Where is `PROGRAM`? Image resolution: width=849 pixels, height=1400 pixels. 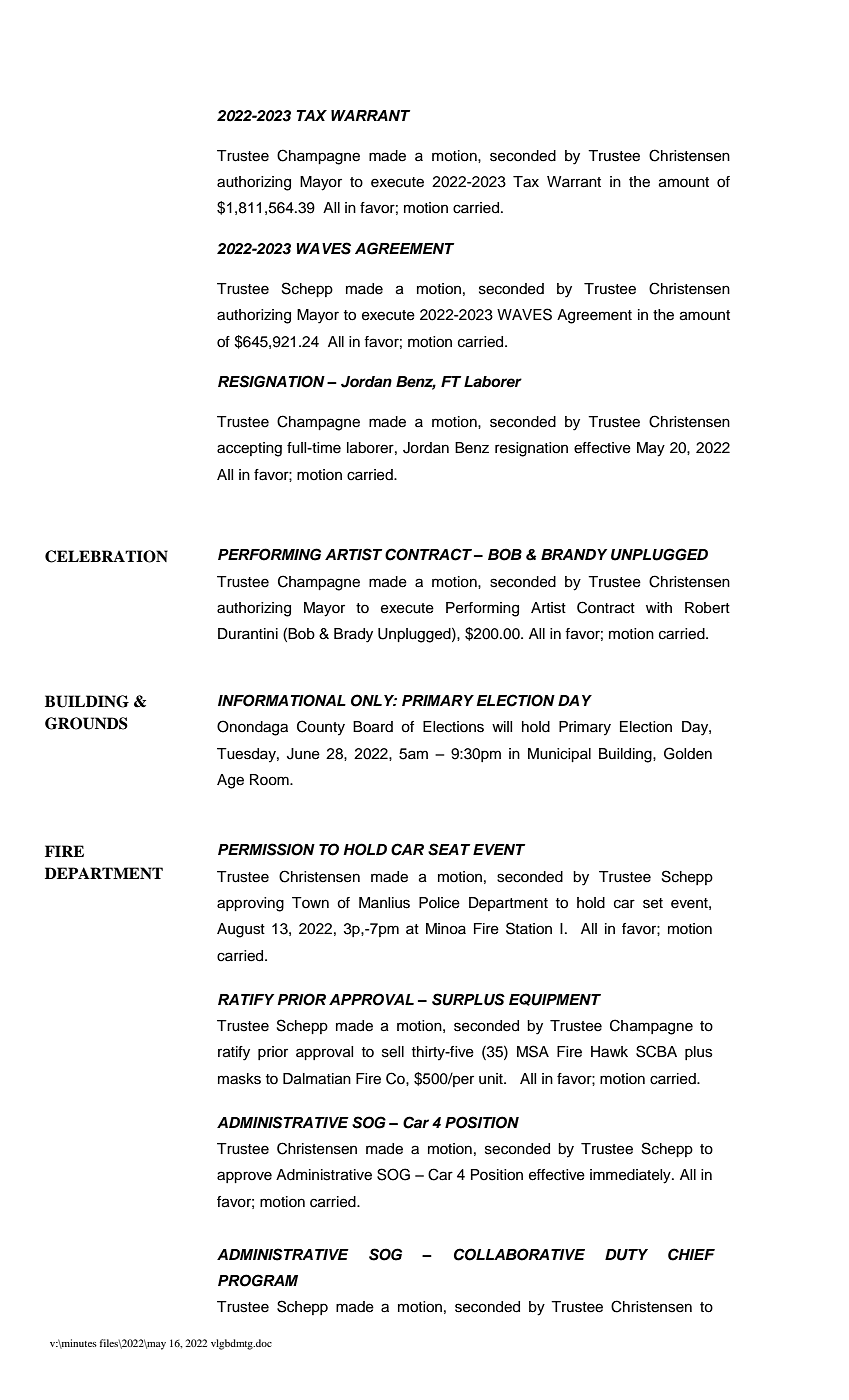
PROGRAM is located at coordinates (258, 1280).
